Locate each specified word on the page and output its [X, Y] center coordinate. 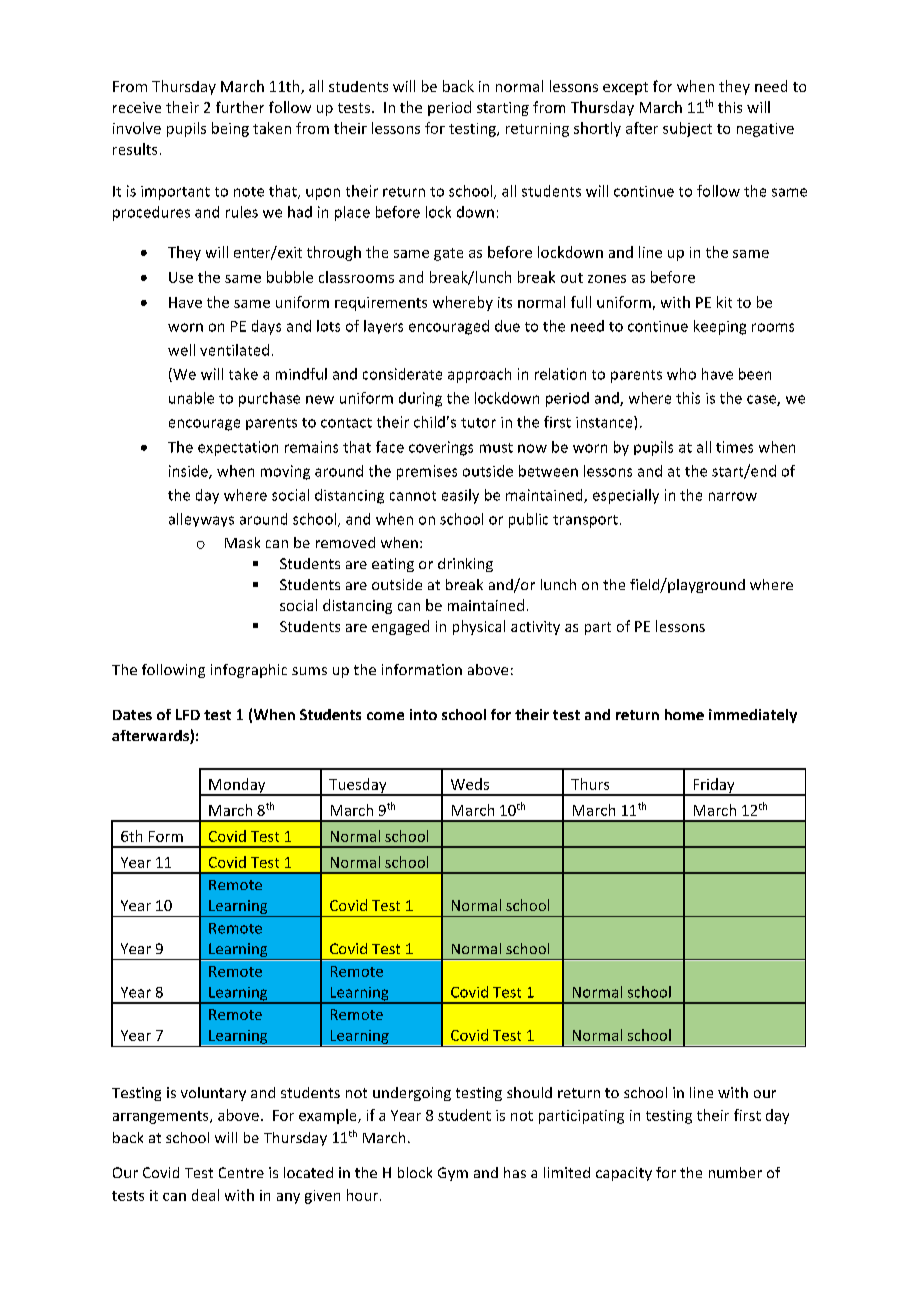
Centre [241, 1172]
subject [687, 129]
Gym [453, 1174]
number [735, 1172]
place [352, 213]
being [230, 129]
